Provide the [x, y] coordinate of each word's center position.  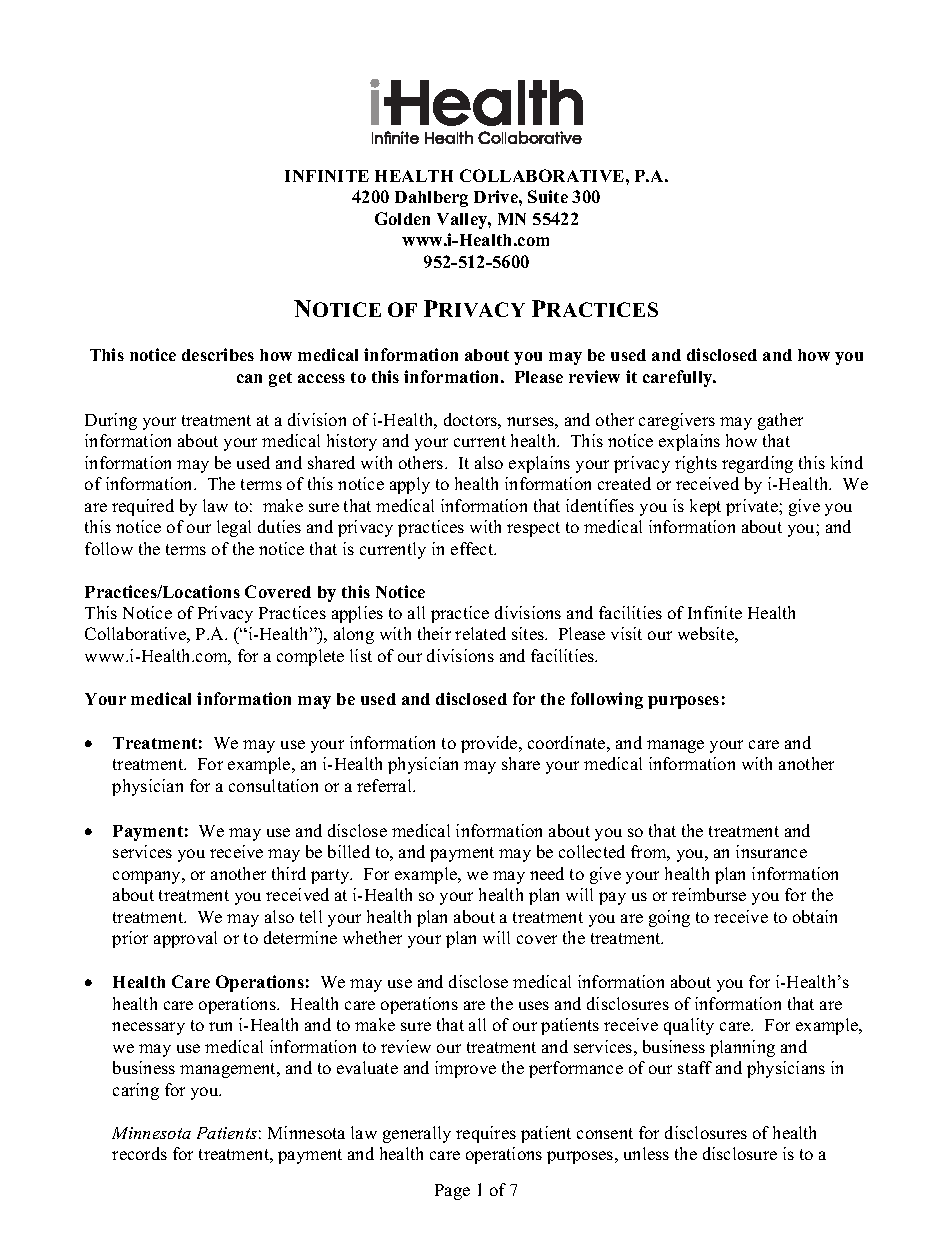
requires [486, 1134]
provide [490, 744]
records [139, 1153]
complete [310, 657]
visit [626, 633]
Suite [548, 196]
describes [218, 354]
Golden [402, 218]
